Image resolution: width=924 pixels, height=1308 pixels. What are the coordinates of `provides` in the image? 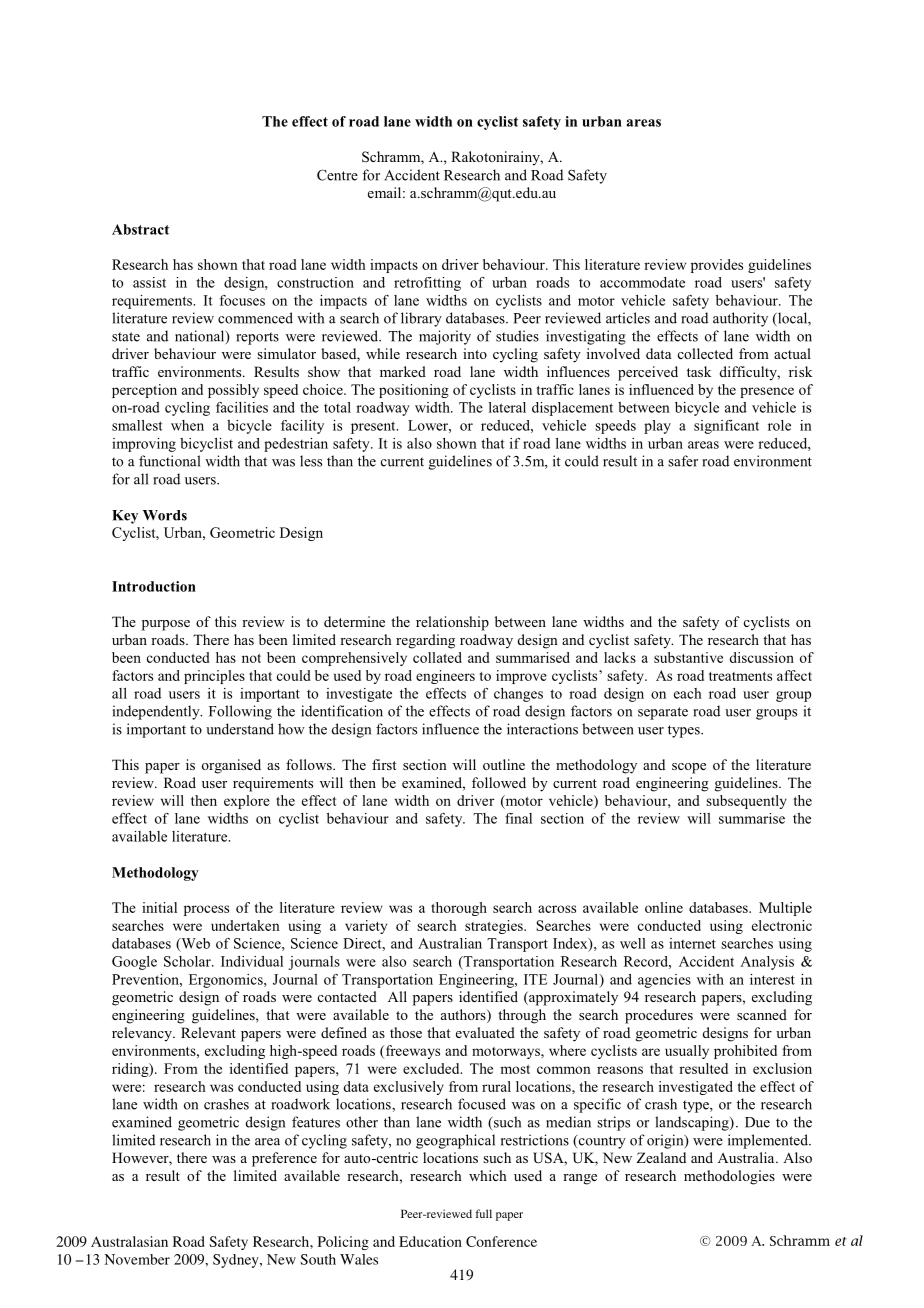 It's located at (717, 266).
